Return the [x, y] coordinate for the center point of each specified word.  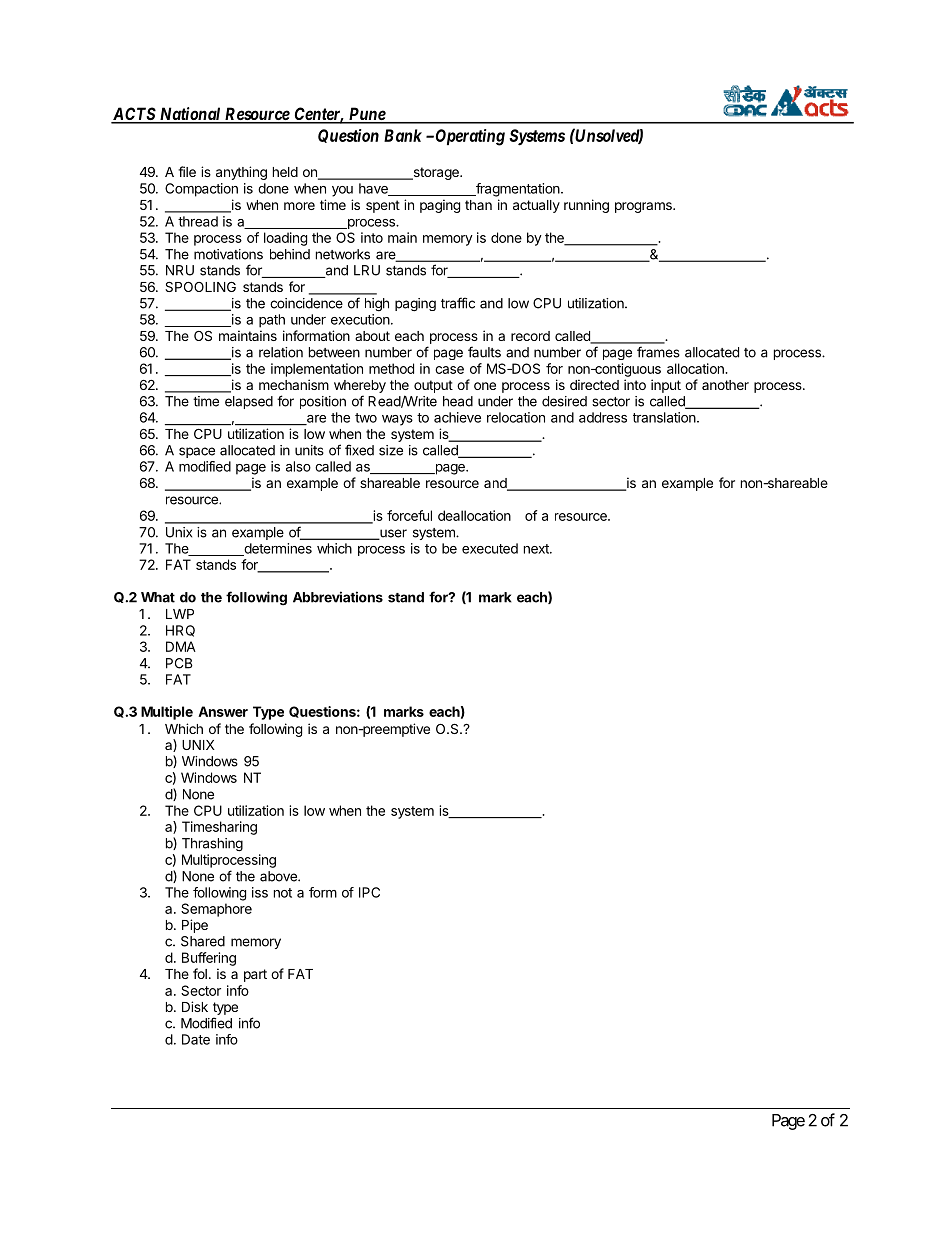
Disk [195, 1006]
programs [644, 207]
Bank [403, 135]
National [190, 115]
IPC [369, 892]
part [255, 975]
